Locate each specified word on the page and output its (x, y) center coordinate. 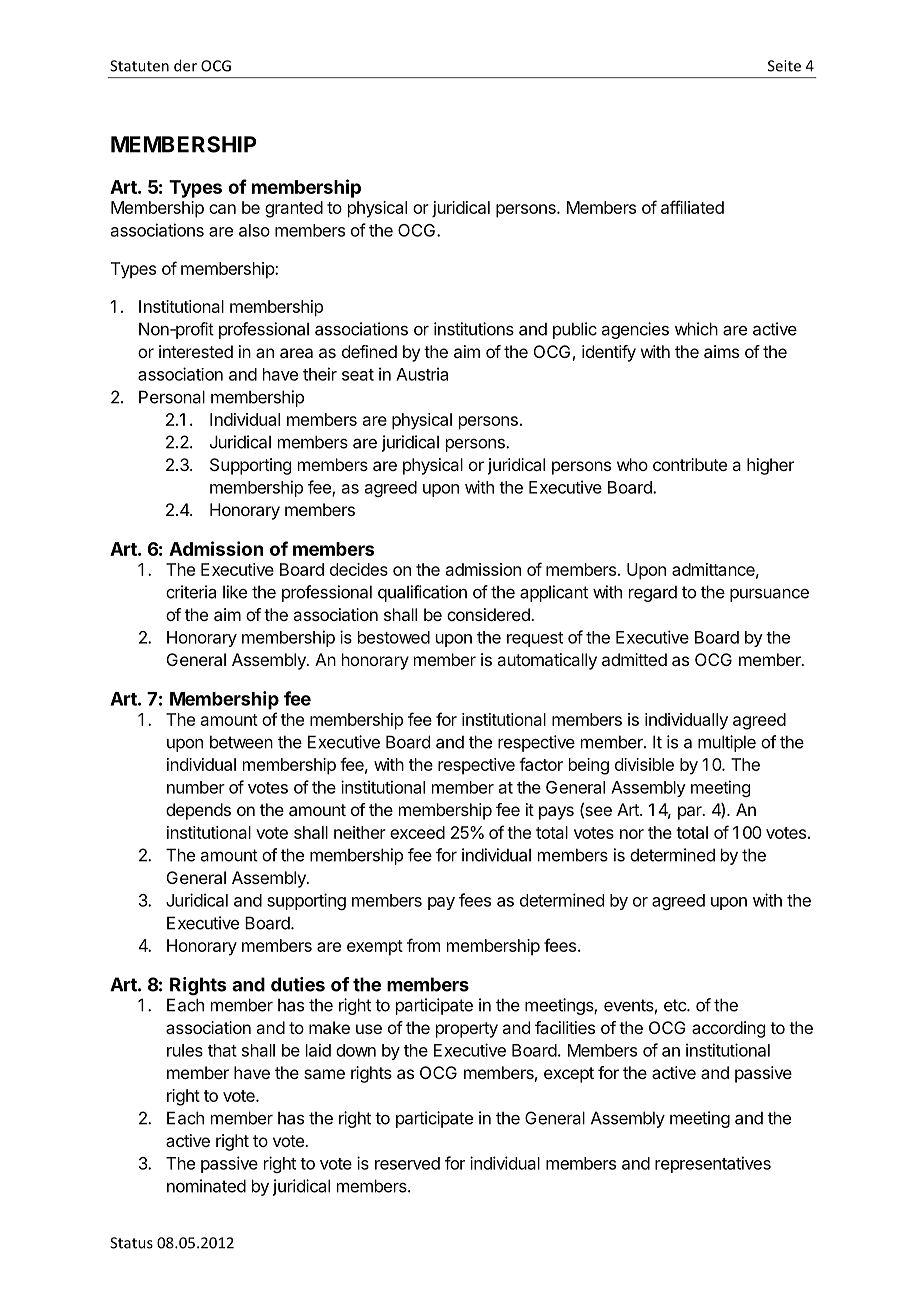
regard (653, 593)
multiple (727, 743)
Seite (784, 66)
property (467, 1030)
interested (196, 351)
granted (294, 209)
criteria (191, 592)
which (696, 329)
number (196, 787)
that (222, 1050)
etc (676, 1005)
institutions (474, 329)
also (254, 230)
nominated (206, 1186)
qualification (422, 593)
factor (541, 764)
